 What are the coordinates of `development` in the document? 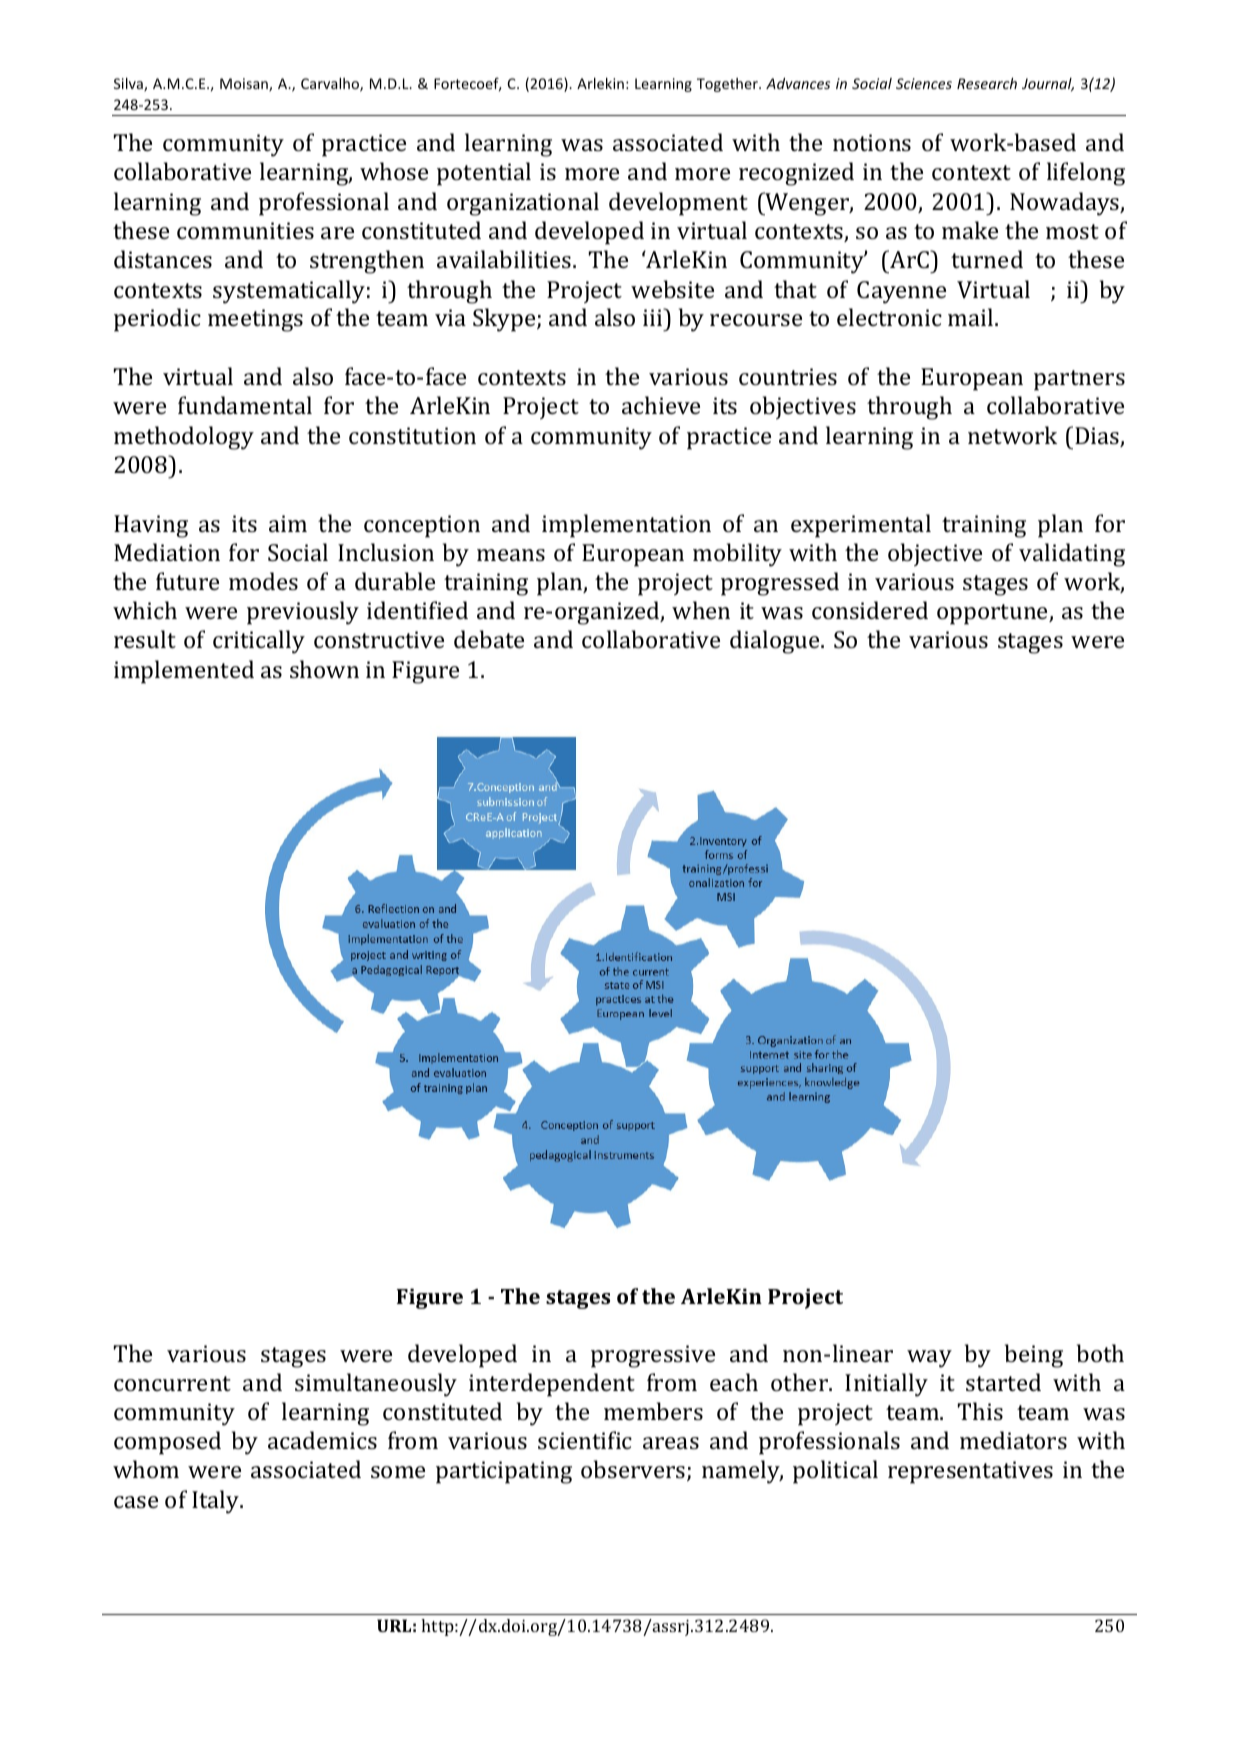 It's located at (678, 204).
